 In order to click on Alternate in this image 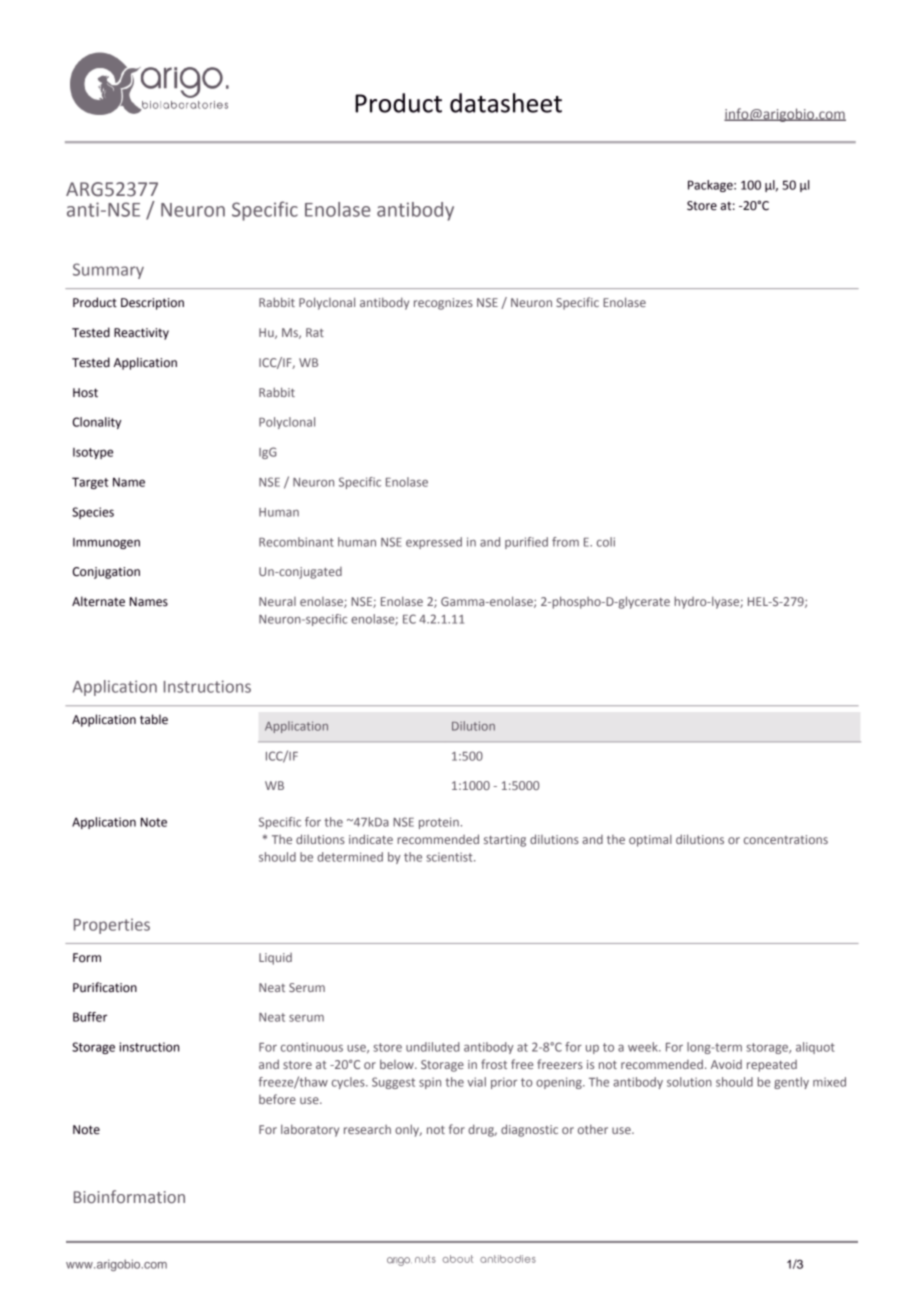, I will do `click(98, 601)`.
